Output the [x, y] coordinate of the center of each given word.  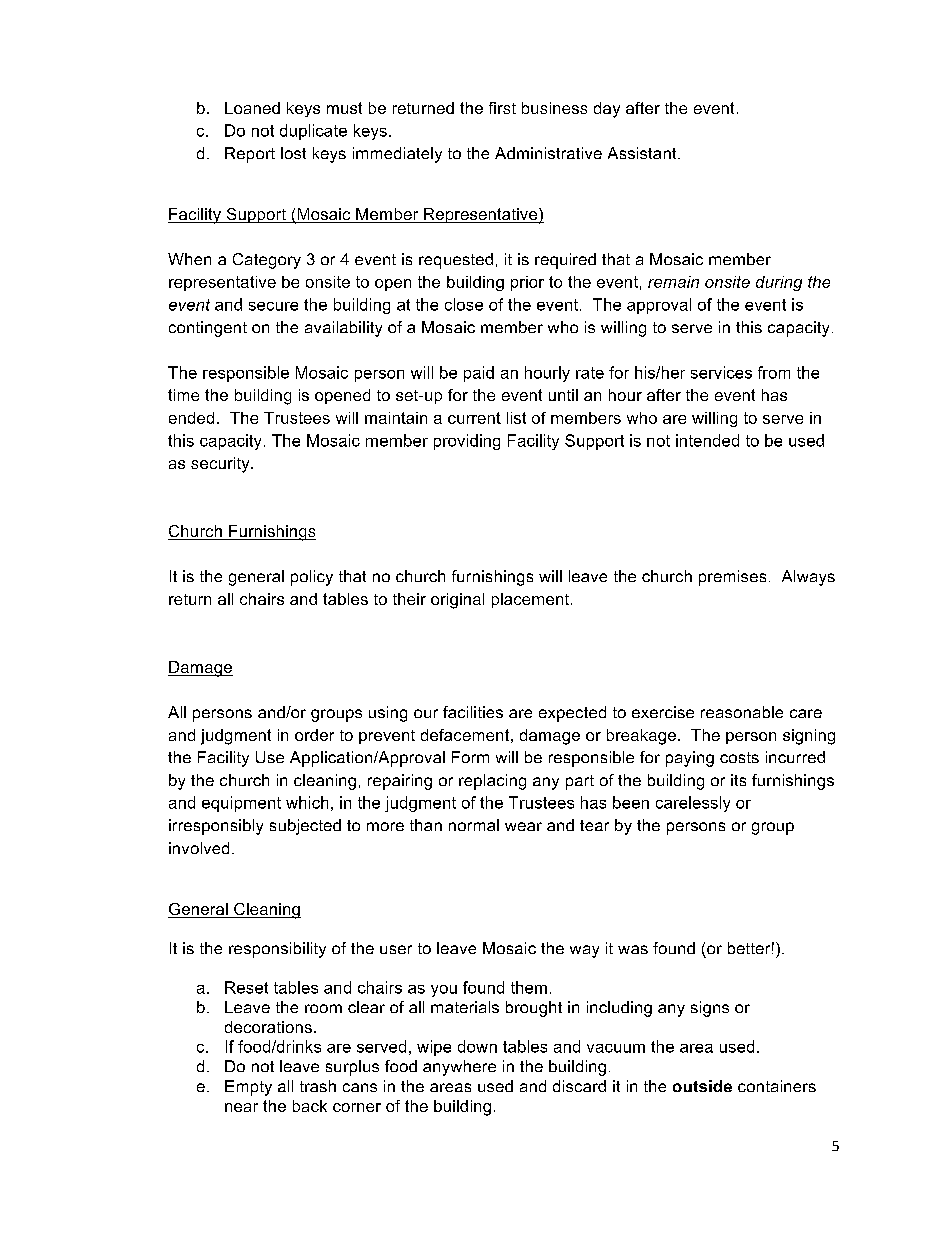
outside [702, 1086]
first [502, 108]
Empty [248, 1088]
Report [250, 155]
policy [312, 578]
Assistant [643, 153]
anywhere [459, 1068]
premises [732, 578]
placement [532, 600]
